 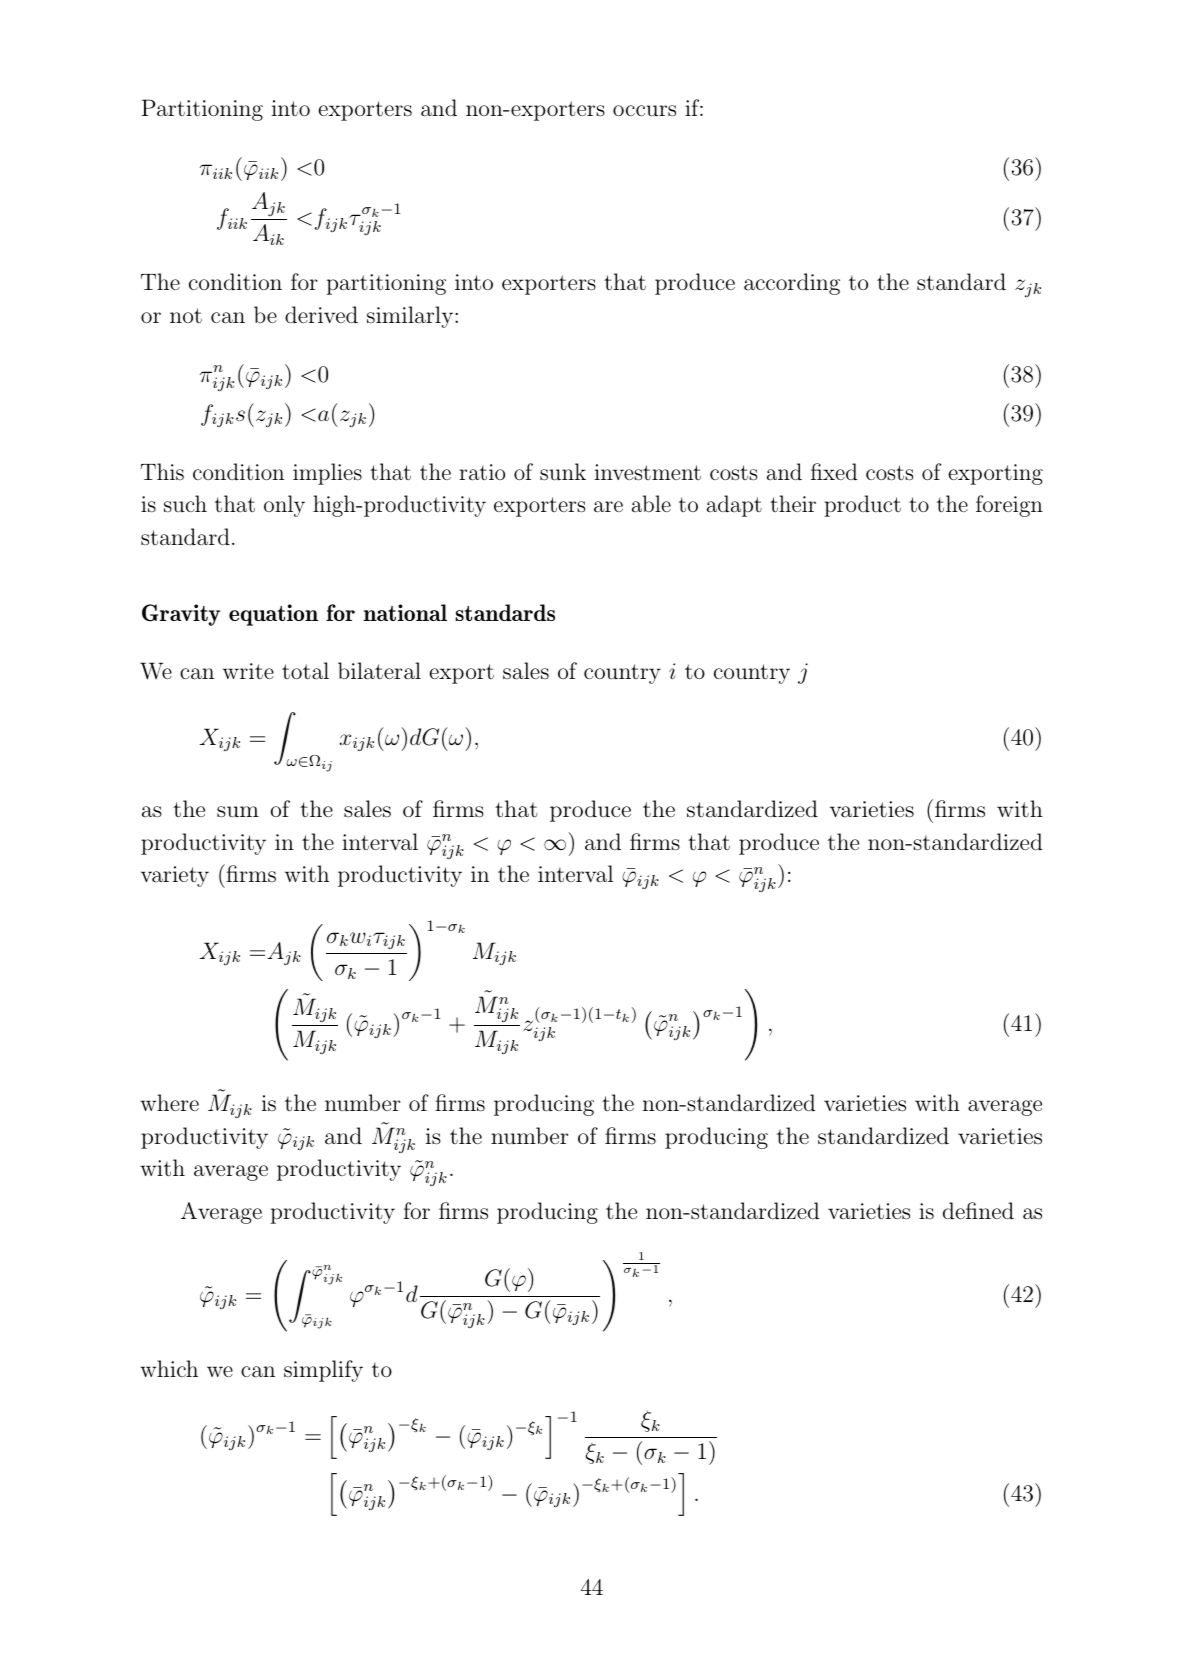 I want to click on only, so click(x=284, y=506).
